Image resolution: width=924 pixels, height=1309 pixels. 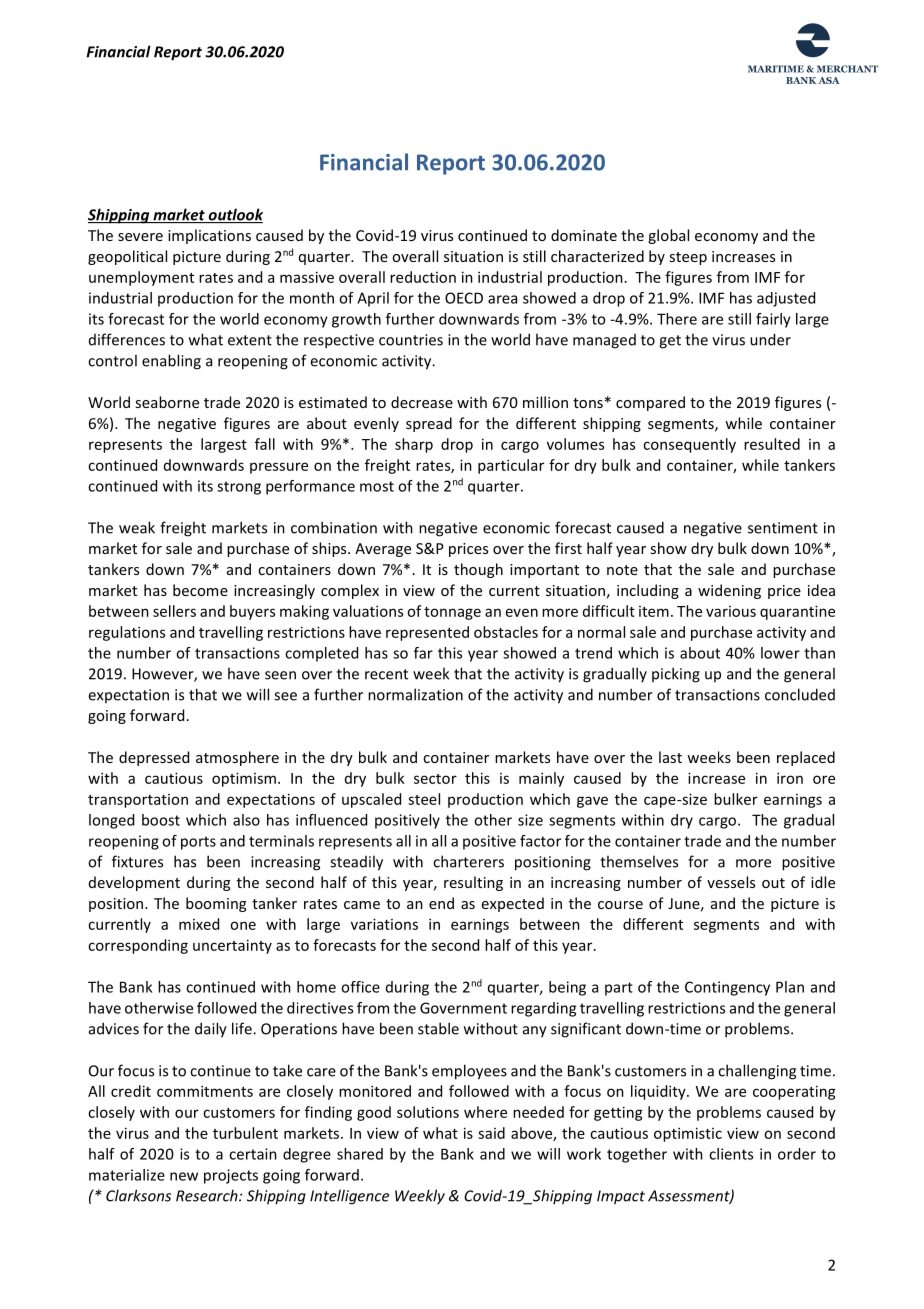 I want to click on spread, so click(x=429, y=424).
